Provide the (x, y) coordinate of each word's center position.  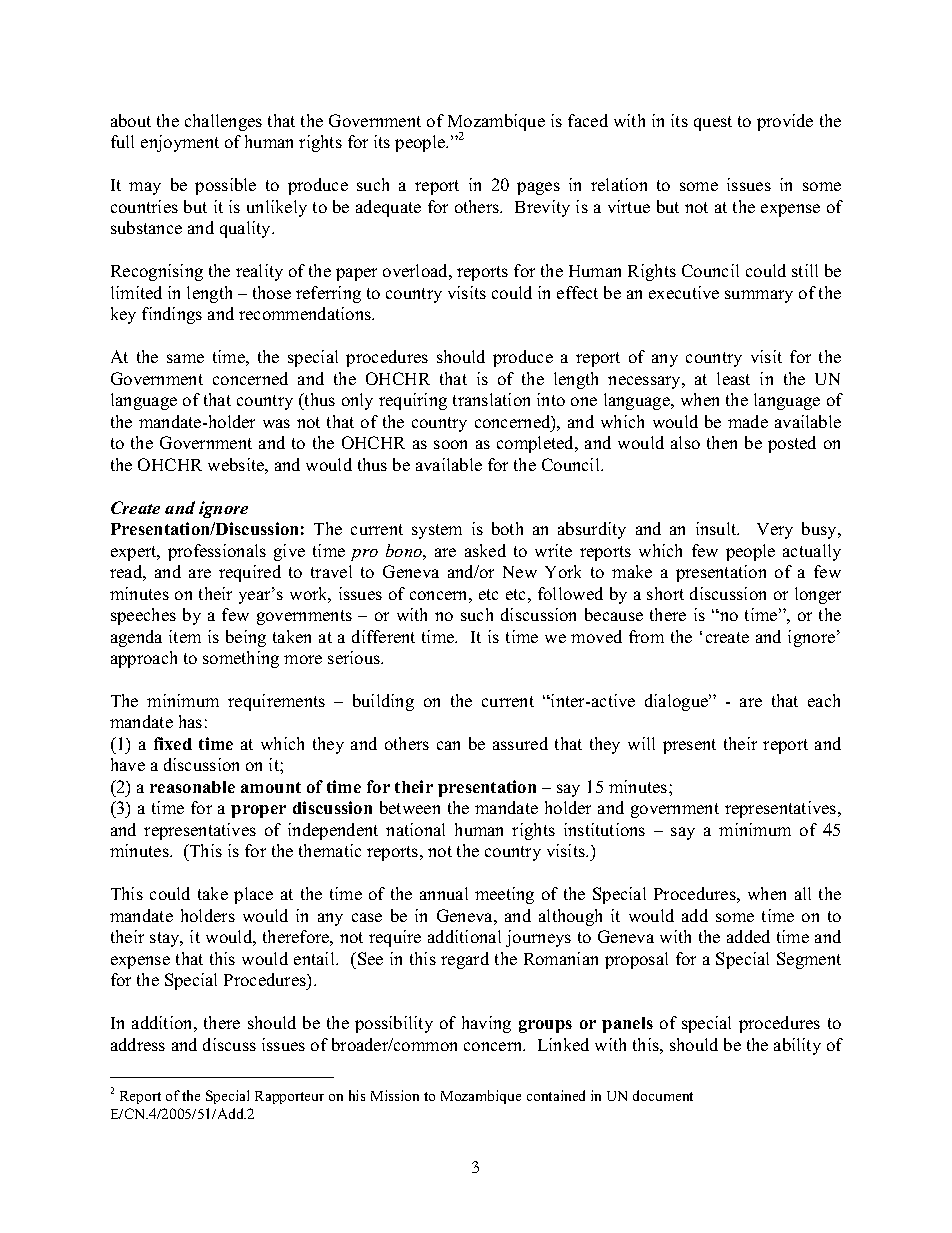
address (138, 1044)
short (665, 593)
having (486, 1024)
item (185, 636)
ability (797, 1046)
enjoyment (180, 143)
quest (713, 123)
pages (538, 188)
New (520, 572)
